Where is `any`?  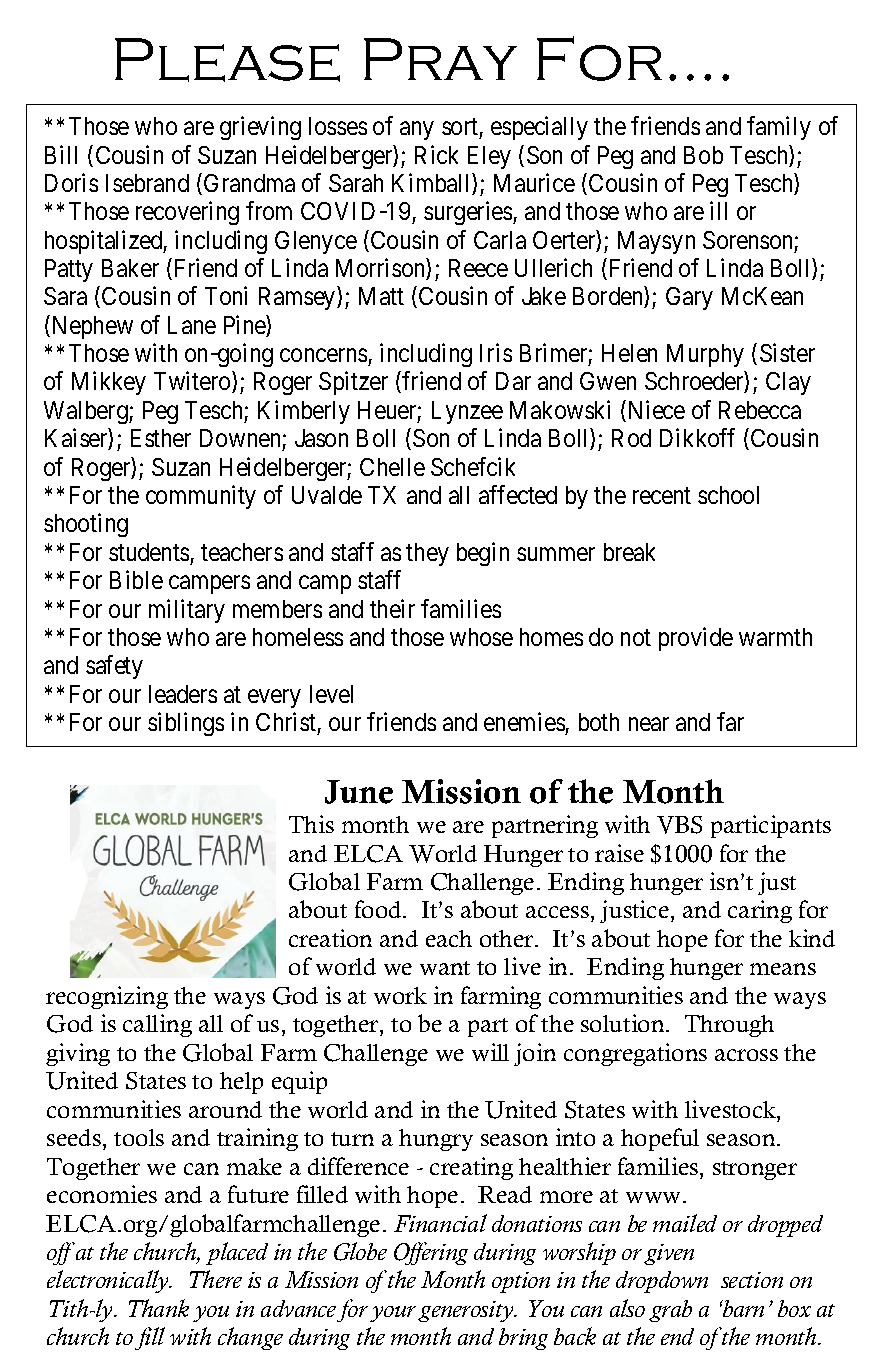 any is located at coordinates (416, 131).
